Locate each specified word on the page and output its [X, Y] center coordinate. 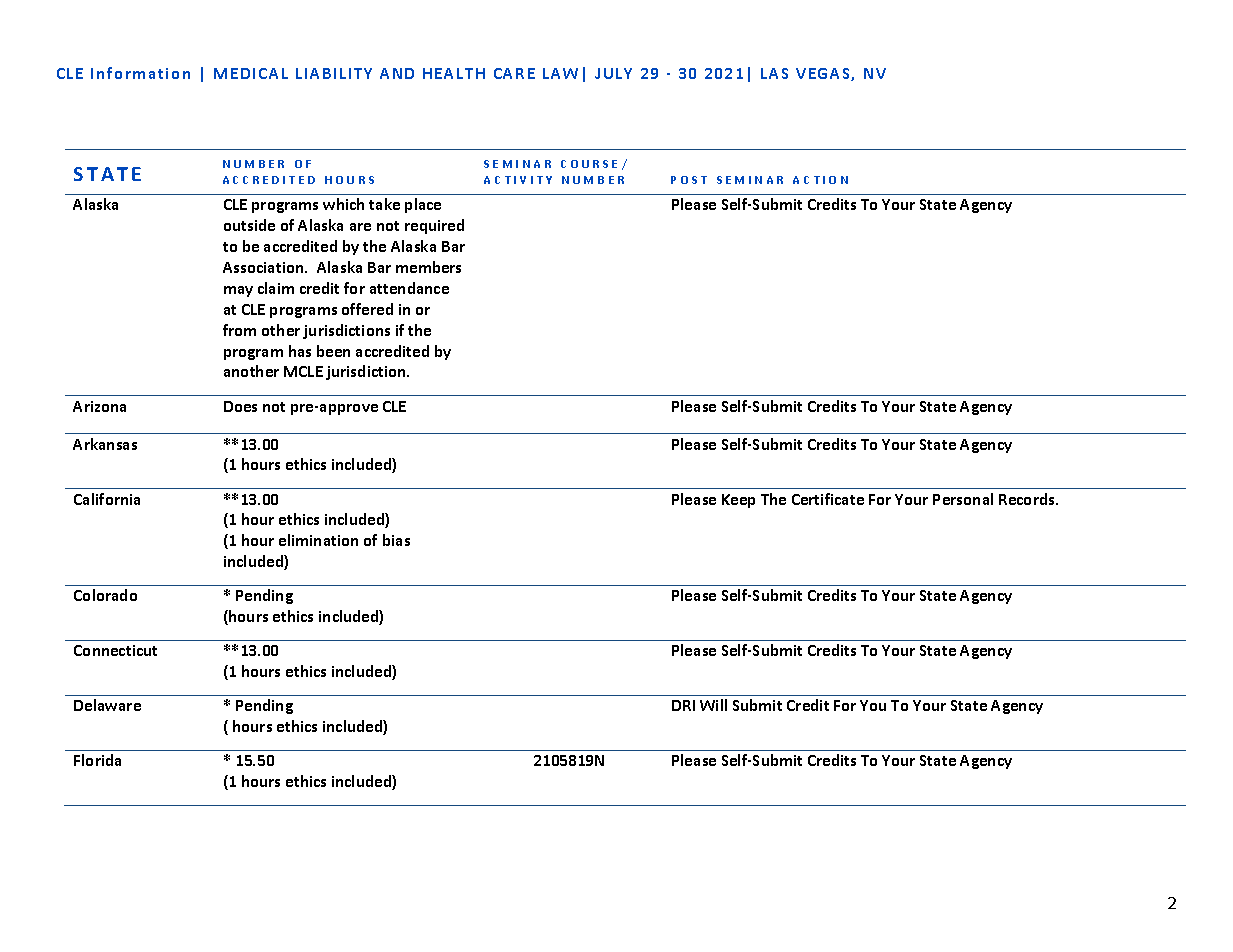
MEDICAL [251, 73]
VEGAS [824, 74]
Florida [97, 760]
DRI [683, 705]
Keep [738, 501]
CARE [514, 73]
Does [240, 406]
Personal [963, 499]
